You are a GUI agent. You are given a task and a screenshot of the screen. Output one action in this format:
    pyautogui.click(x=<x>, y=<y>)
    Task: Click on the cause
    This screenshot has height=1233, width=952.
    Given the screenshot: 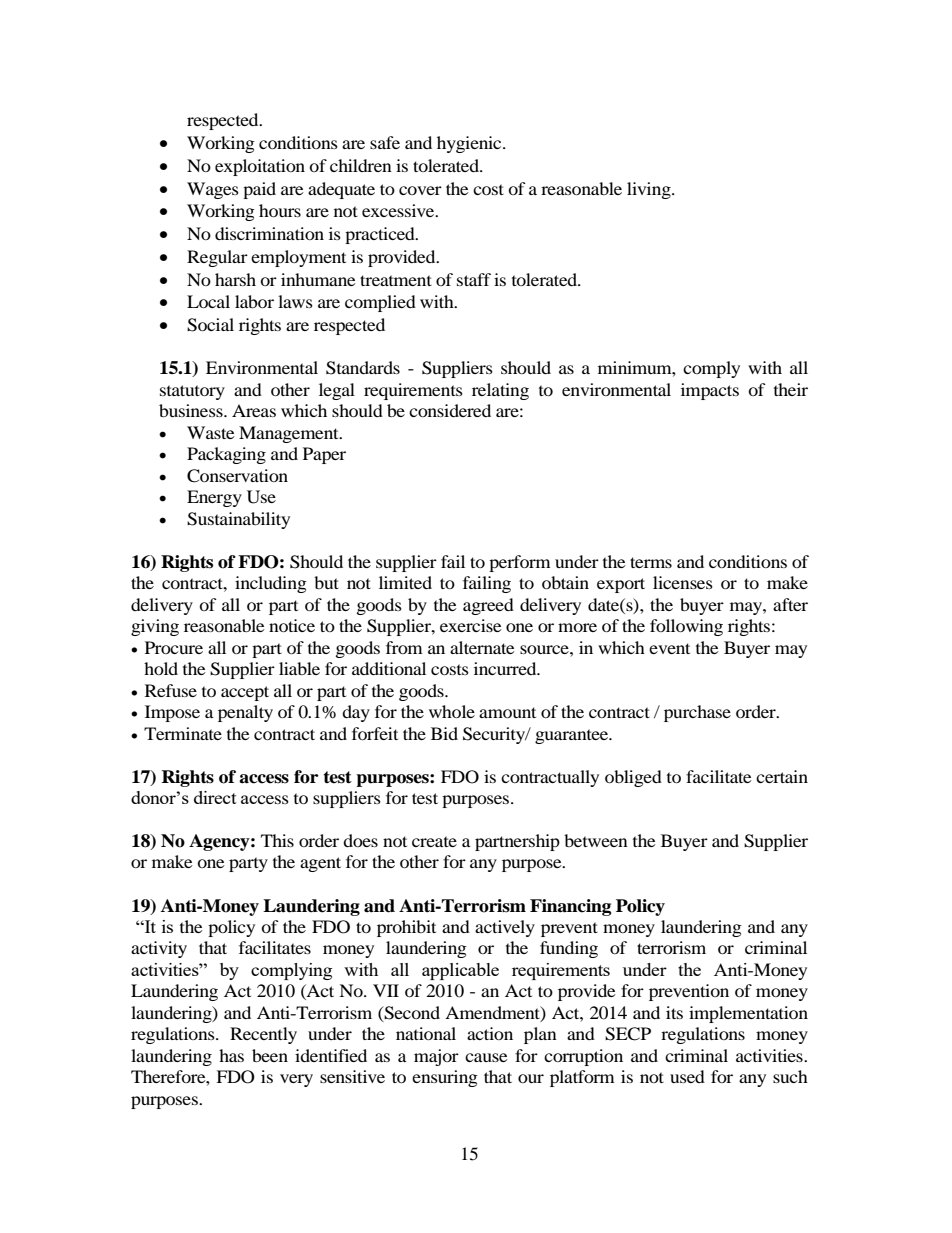 What is the action you would take?
    pyautogui.click(x=486, y=1057)
